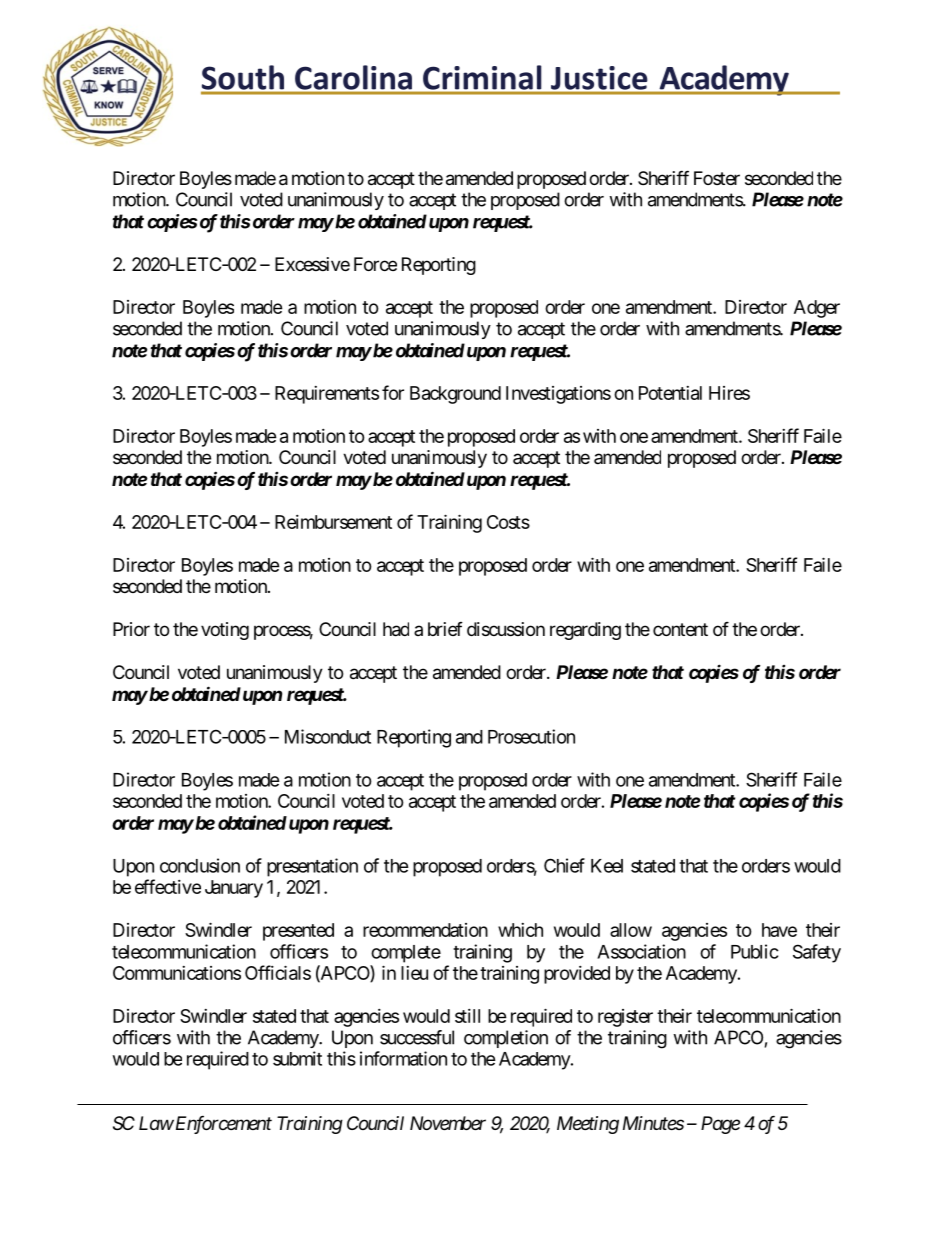 The image size is (952, 1233). Describe the element at coordinates (297, 1058) in the image. I see `submit` at that location.
